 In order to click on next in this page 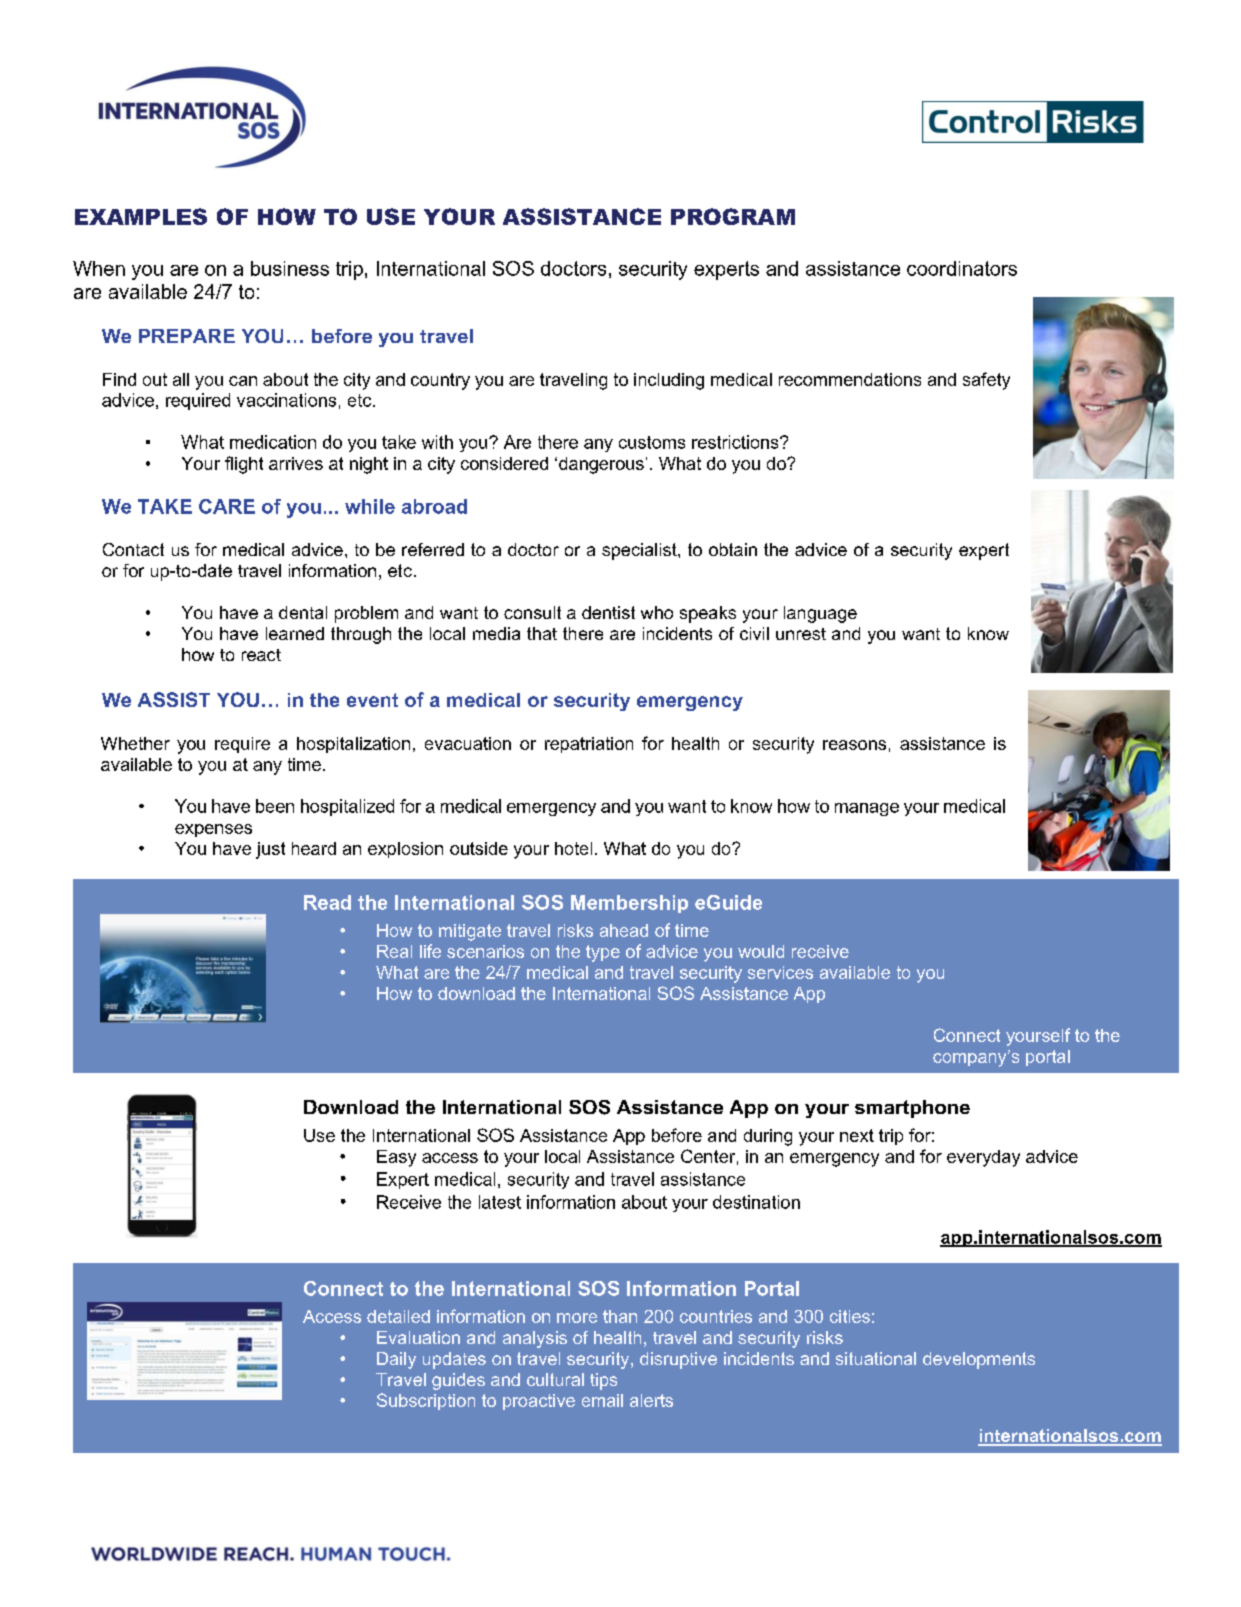, I will do `click(857, 1135)`.
